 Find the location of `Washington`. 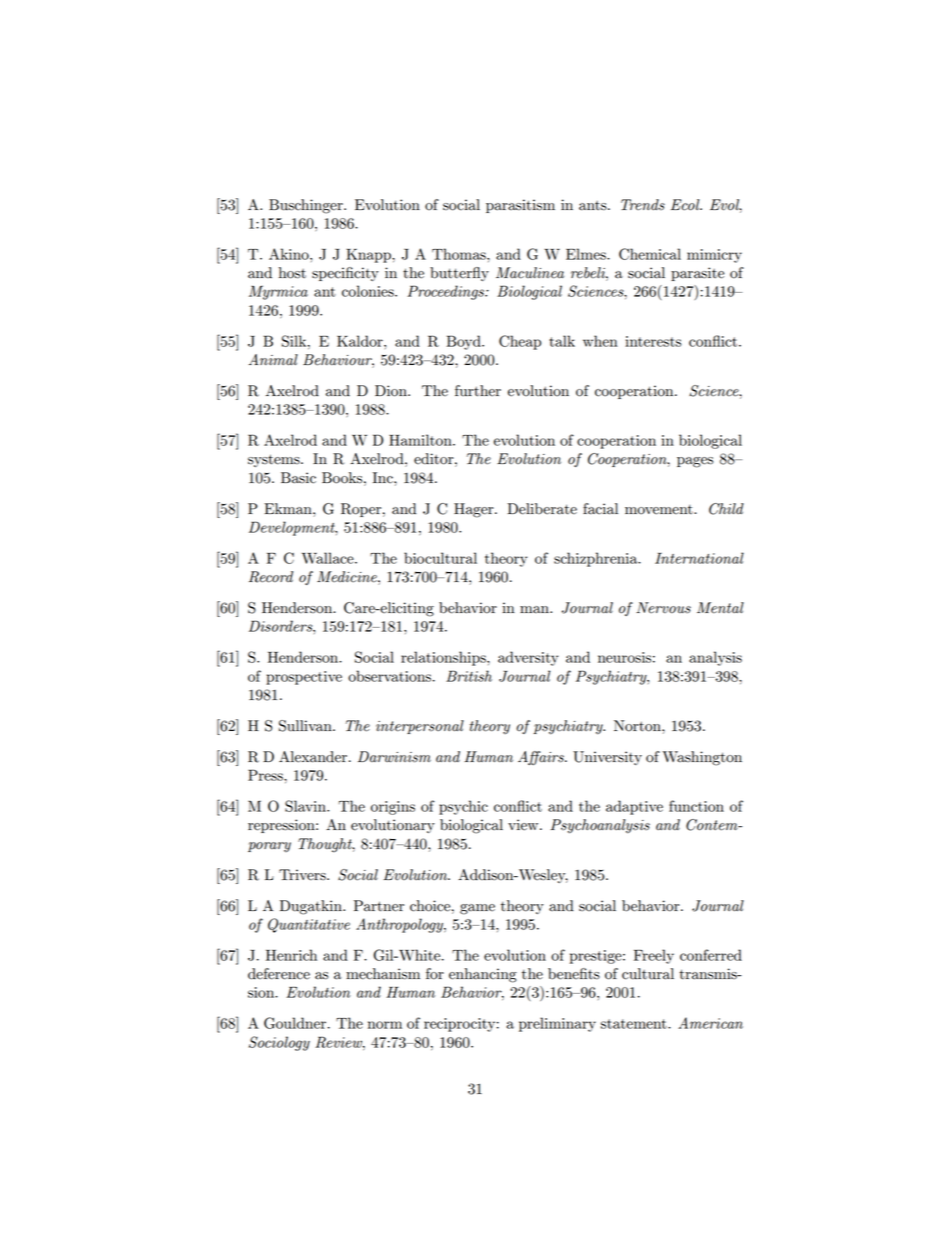

Washington is located at coordinates (702, 758).
